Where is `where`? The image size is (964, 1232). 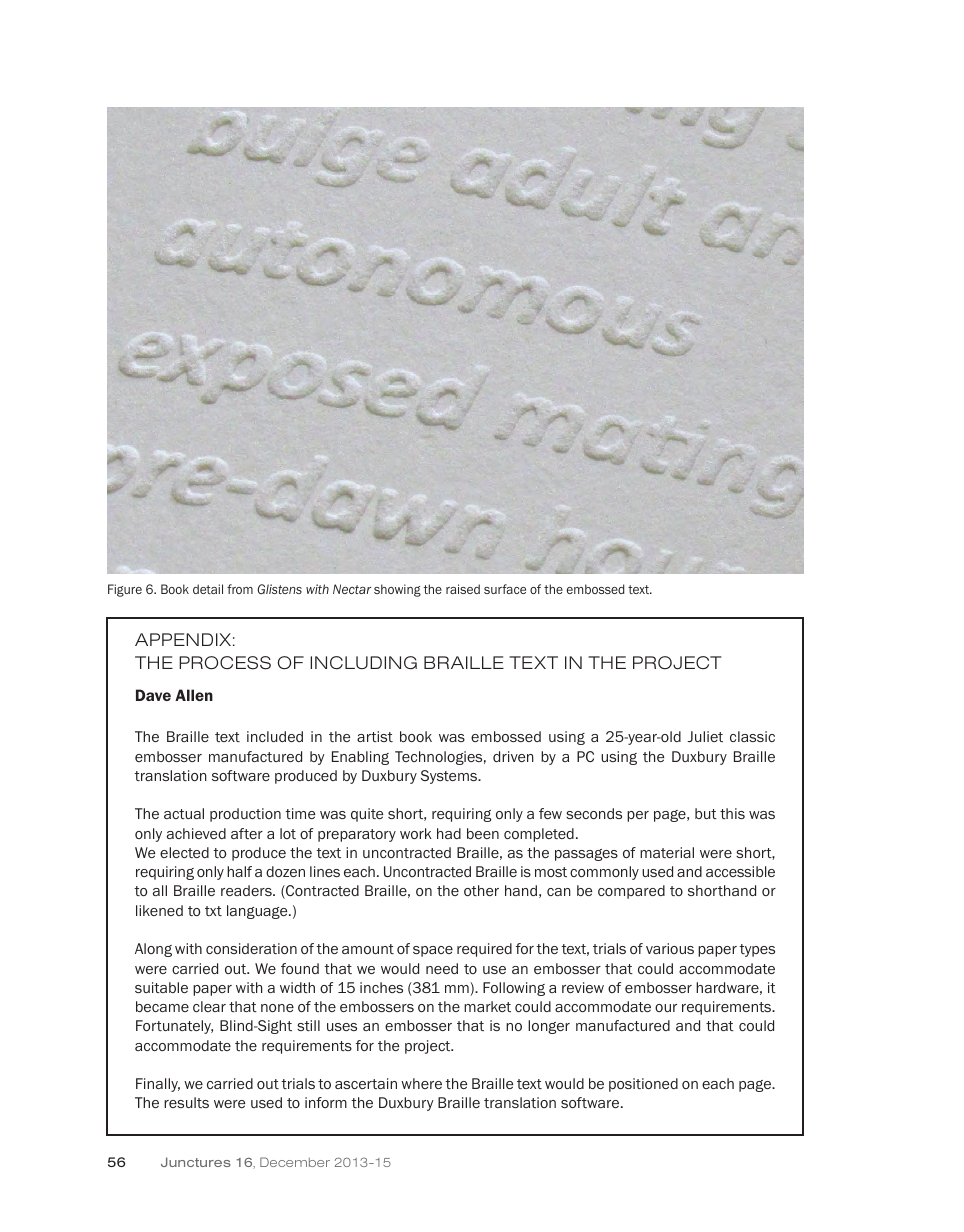
where is located at coordinates (421, 1083).
